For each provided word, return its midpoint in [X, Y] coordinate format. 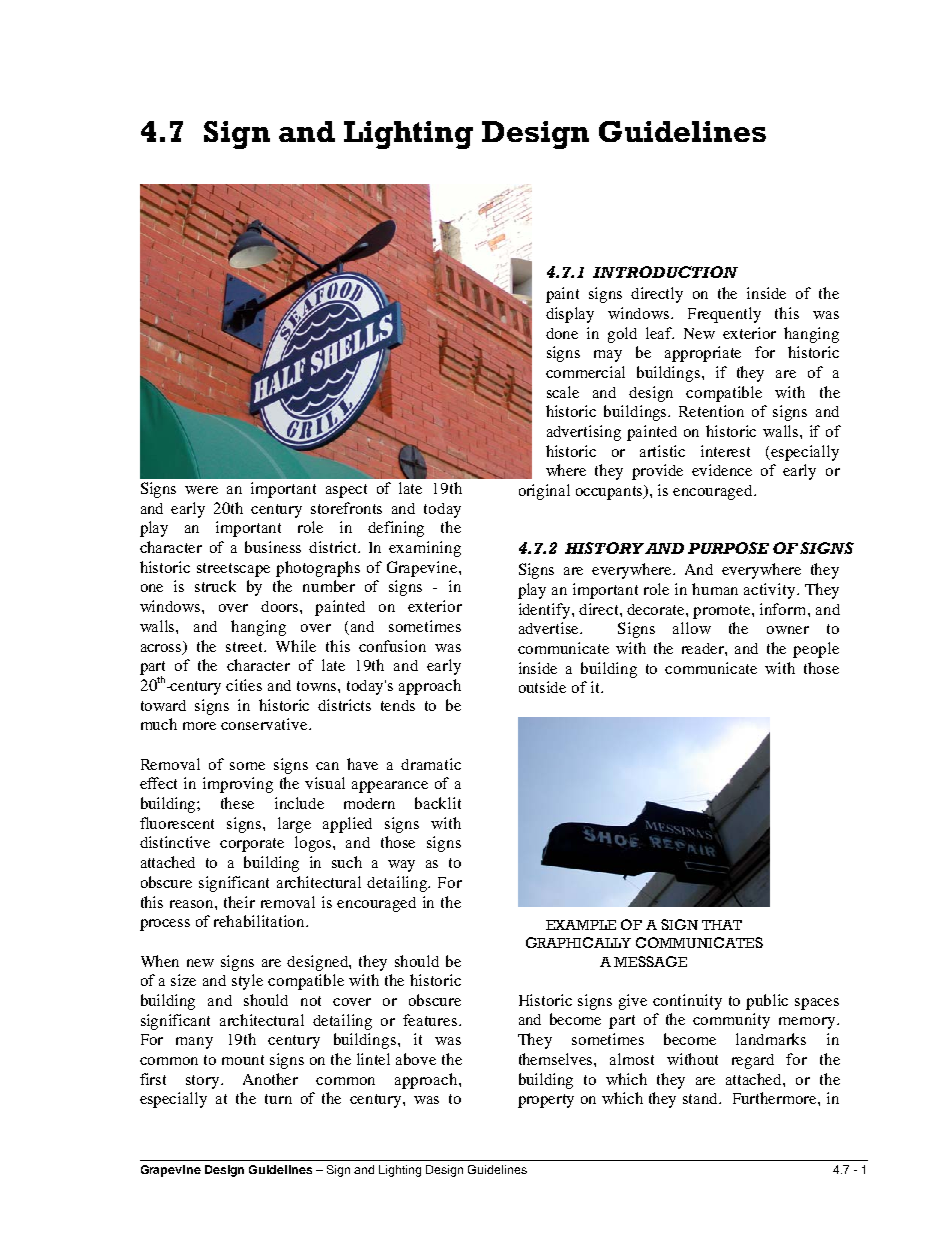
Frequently [724, 315]
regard [753, 1061]
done [562, 333]
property [546, 1101]
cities [244, 685]
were [201, 490]
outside [542, 687]
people [816, 650]
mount [243, 1060]
